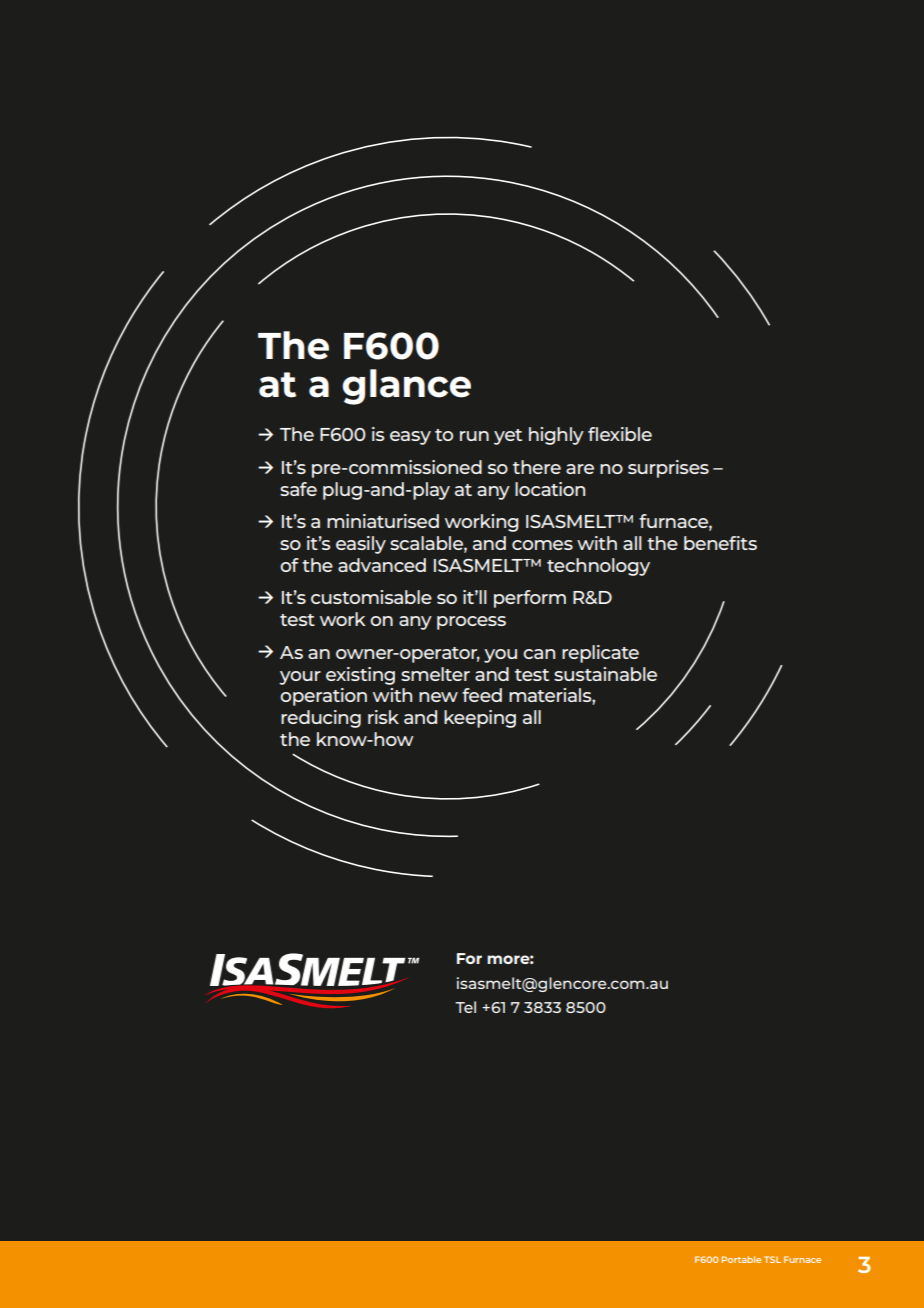 The image size is (924, 1308). What do you see at coordinates (465, 1007) in the screenshot?
I see `Tel` at bounding box center [465, 1007].
